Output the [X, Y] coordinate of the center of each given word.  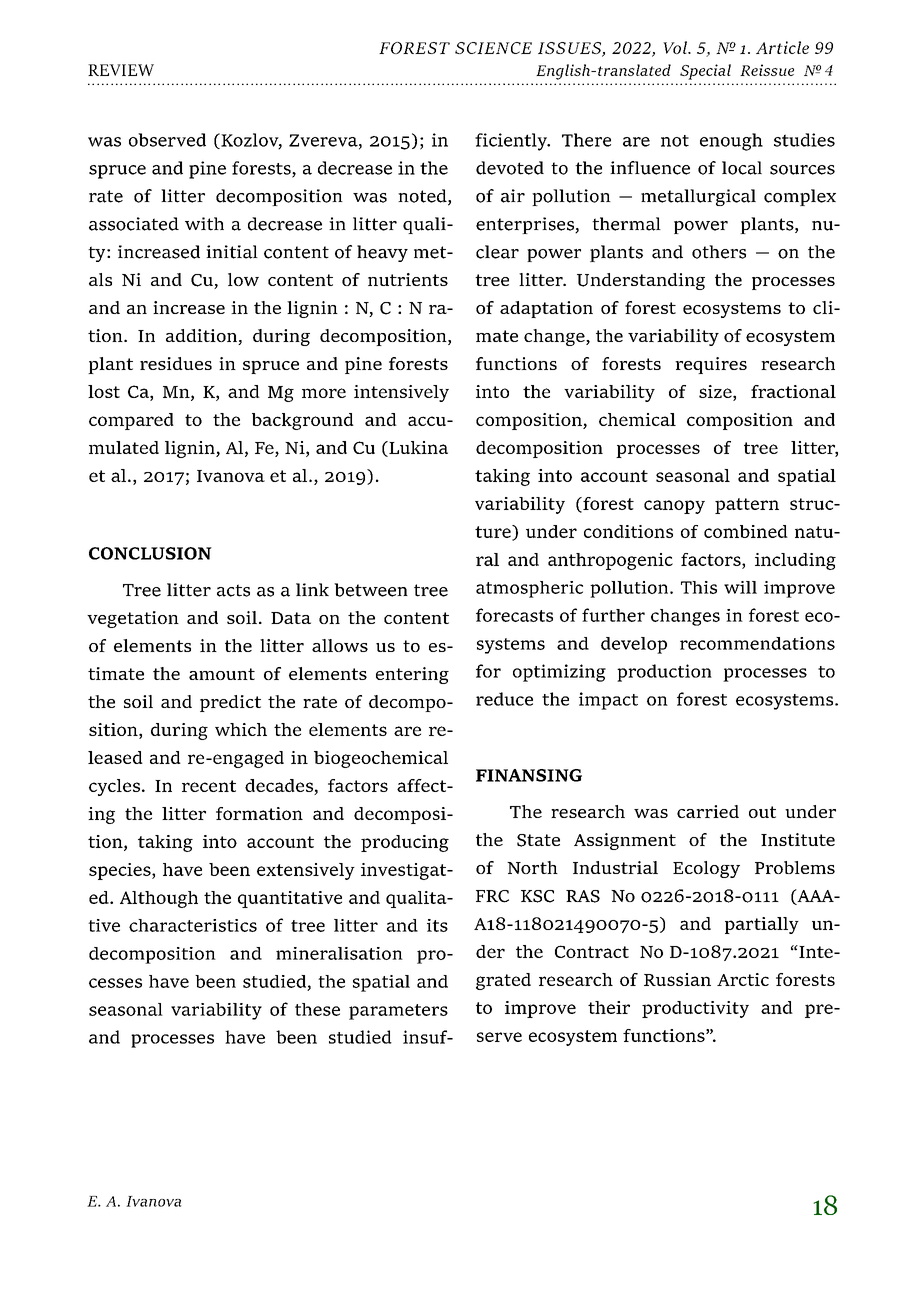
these [317, 1009]
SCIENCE [493, 48]
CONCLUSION [150, 553]
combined [746, 531]
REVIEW [121, 70]
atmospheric [529, 589]
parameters [398, 1012]
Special [705, 72]
